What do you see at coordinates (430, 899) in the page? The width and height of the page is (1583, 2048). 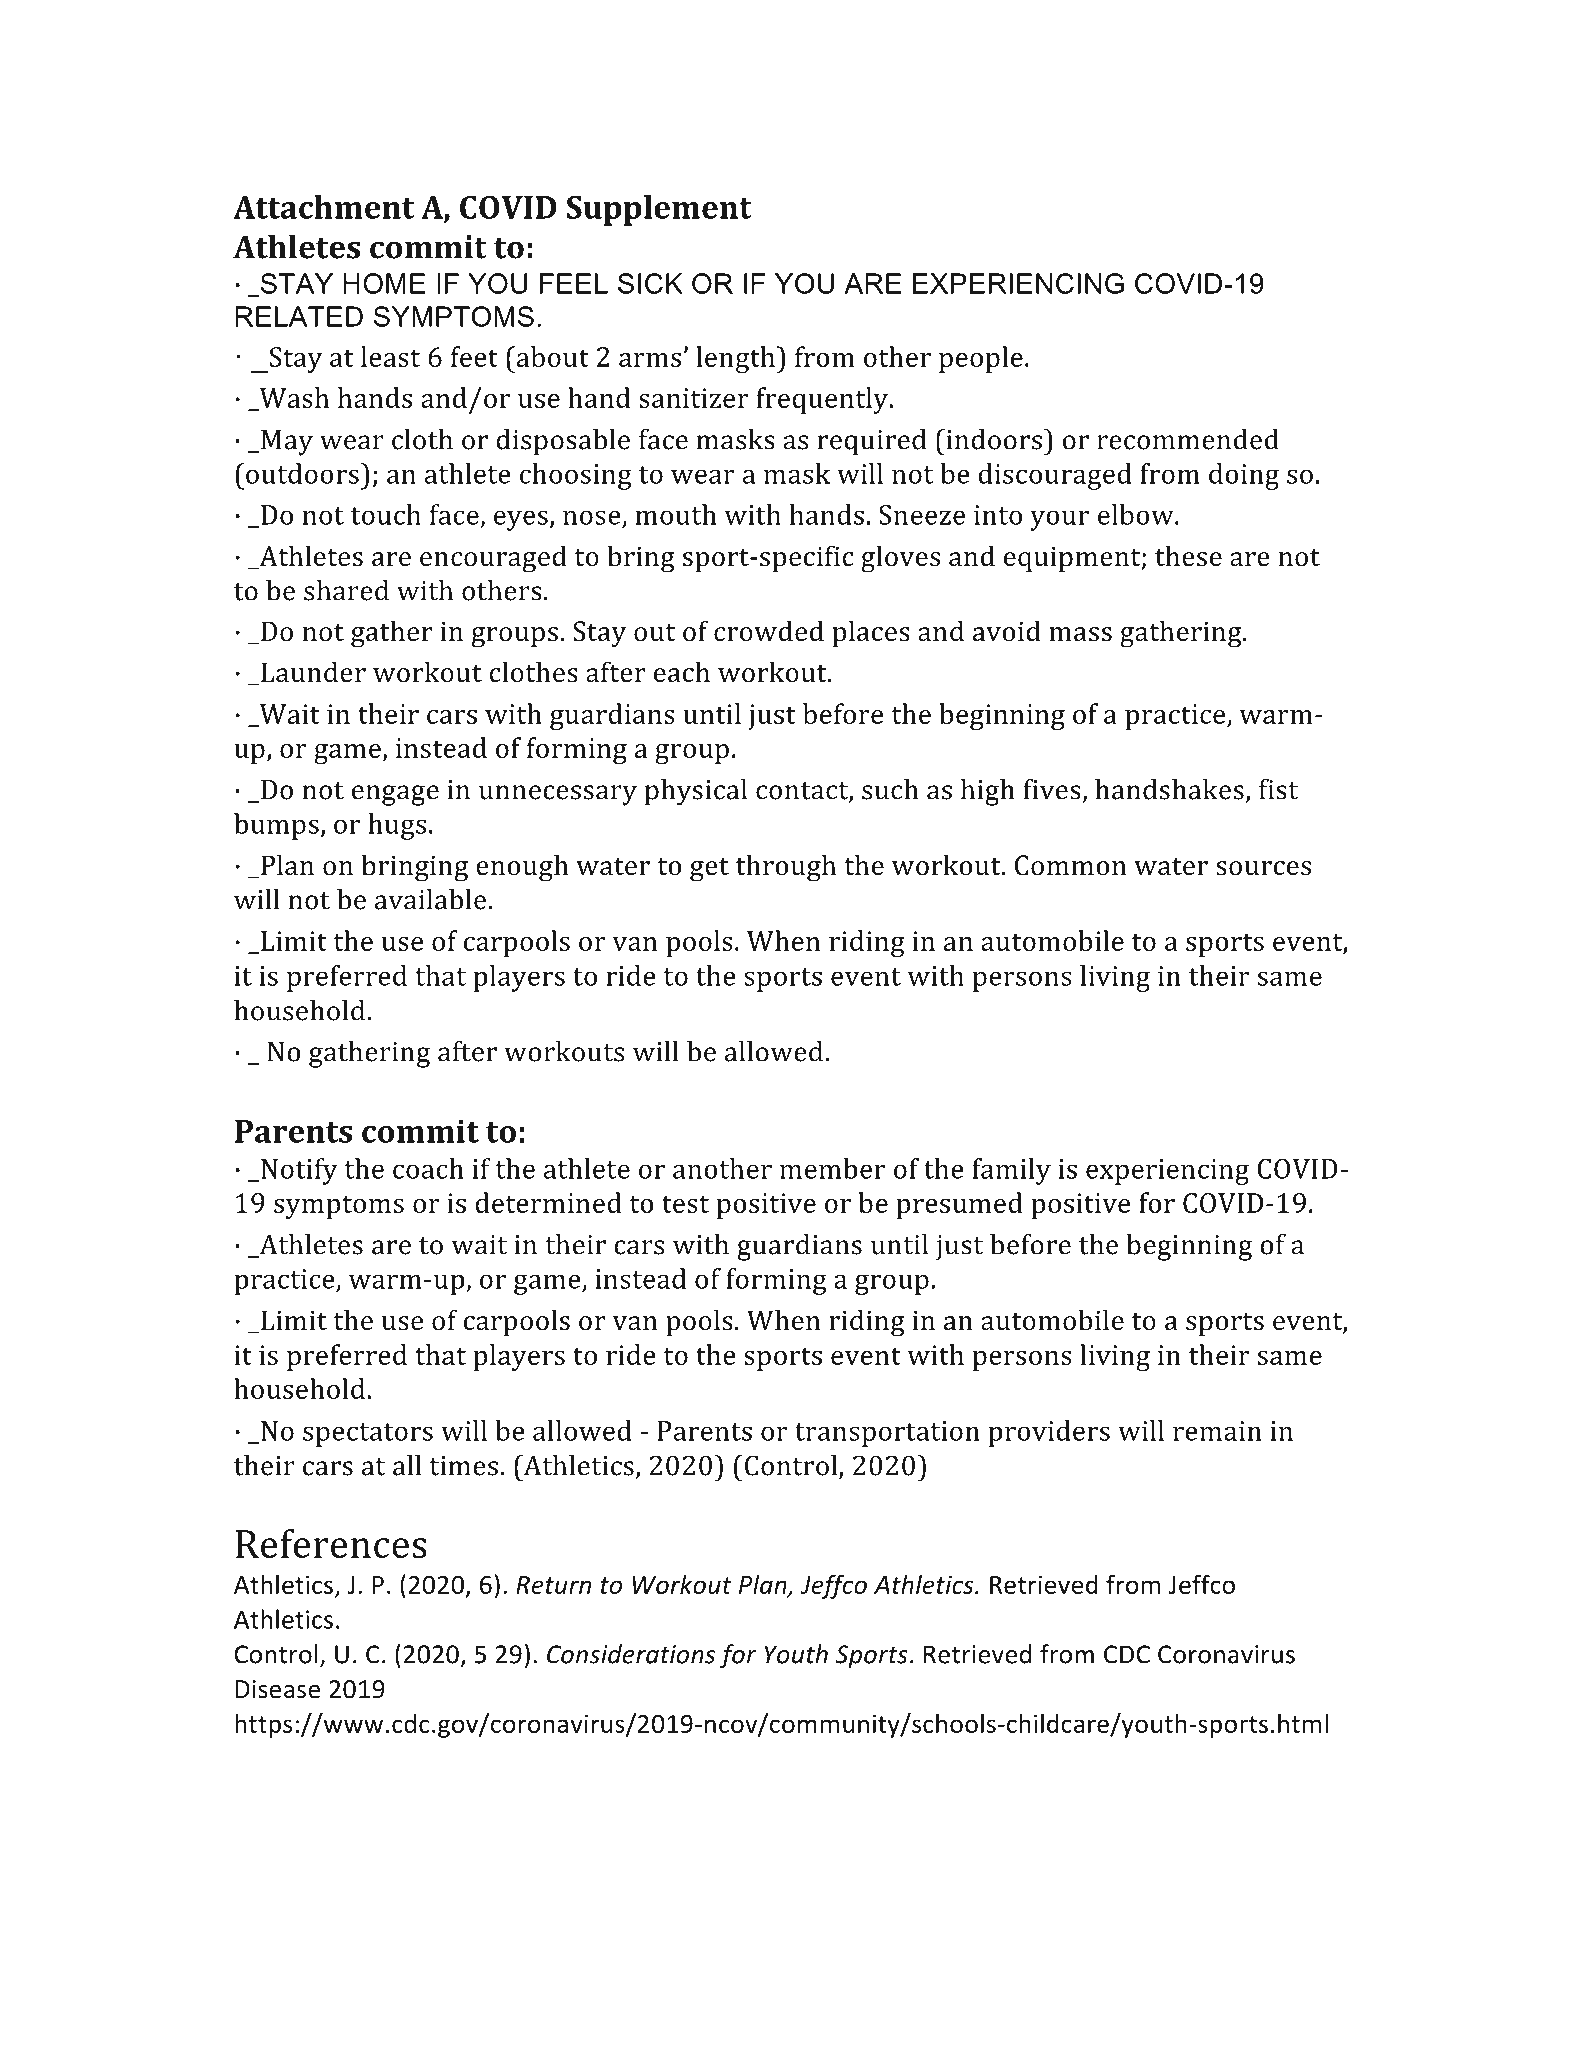 I see `available` at bounding box center [430, 899].
